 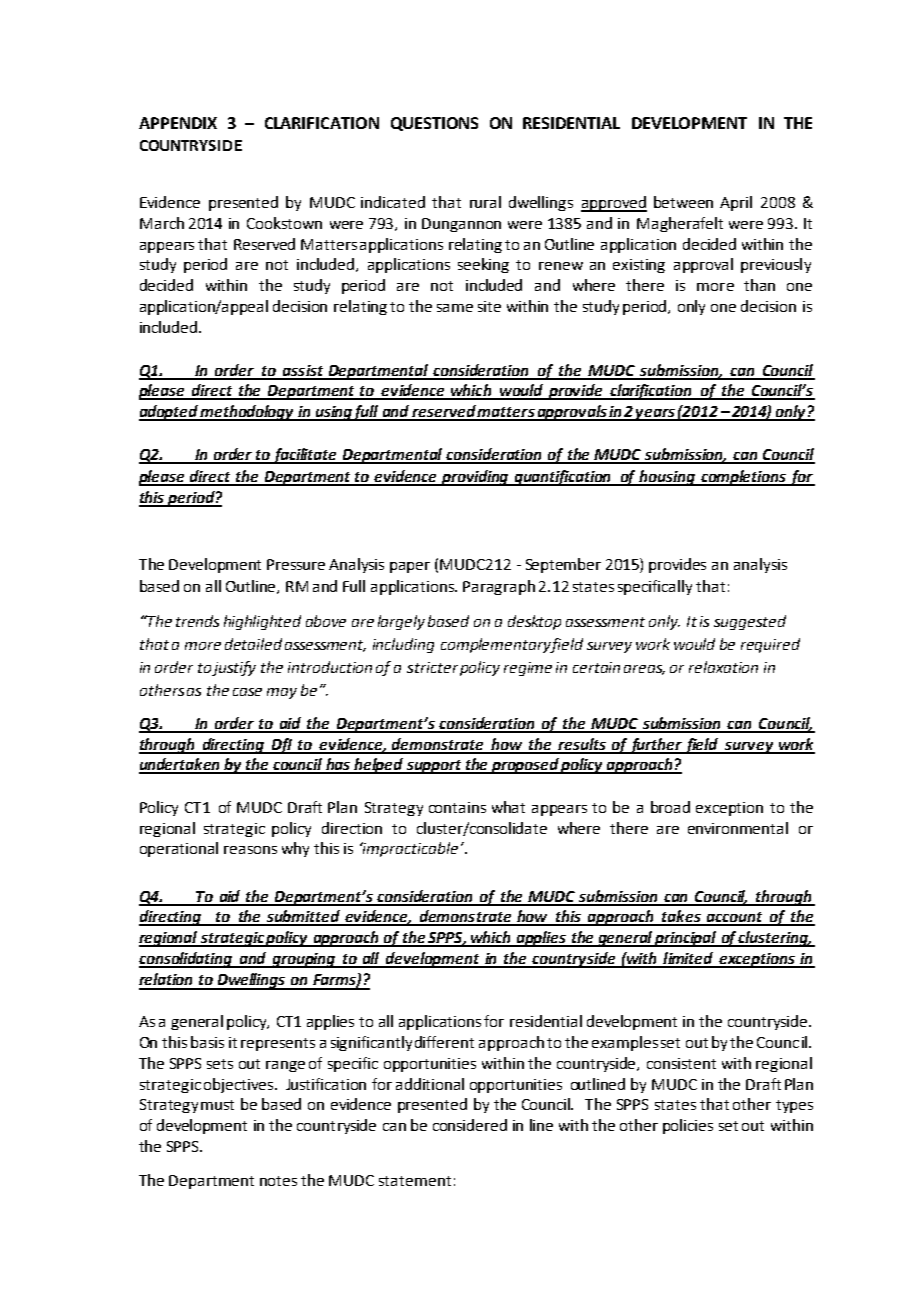 What do you see at coordinates (738, 828) in the screenshot?
I see `environmental` at bounding box center [738, 828].
